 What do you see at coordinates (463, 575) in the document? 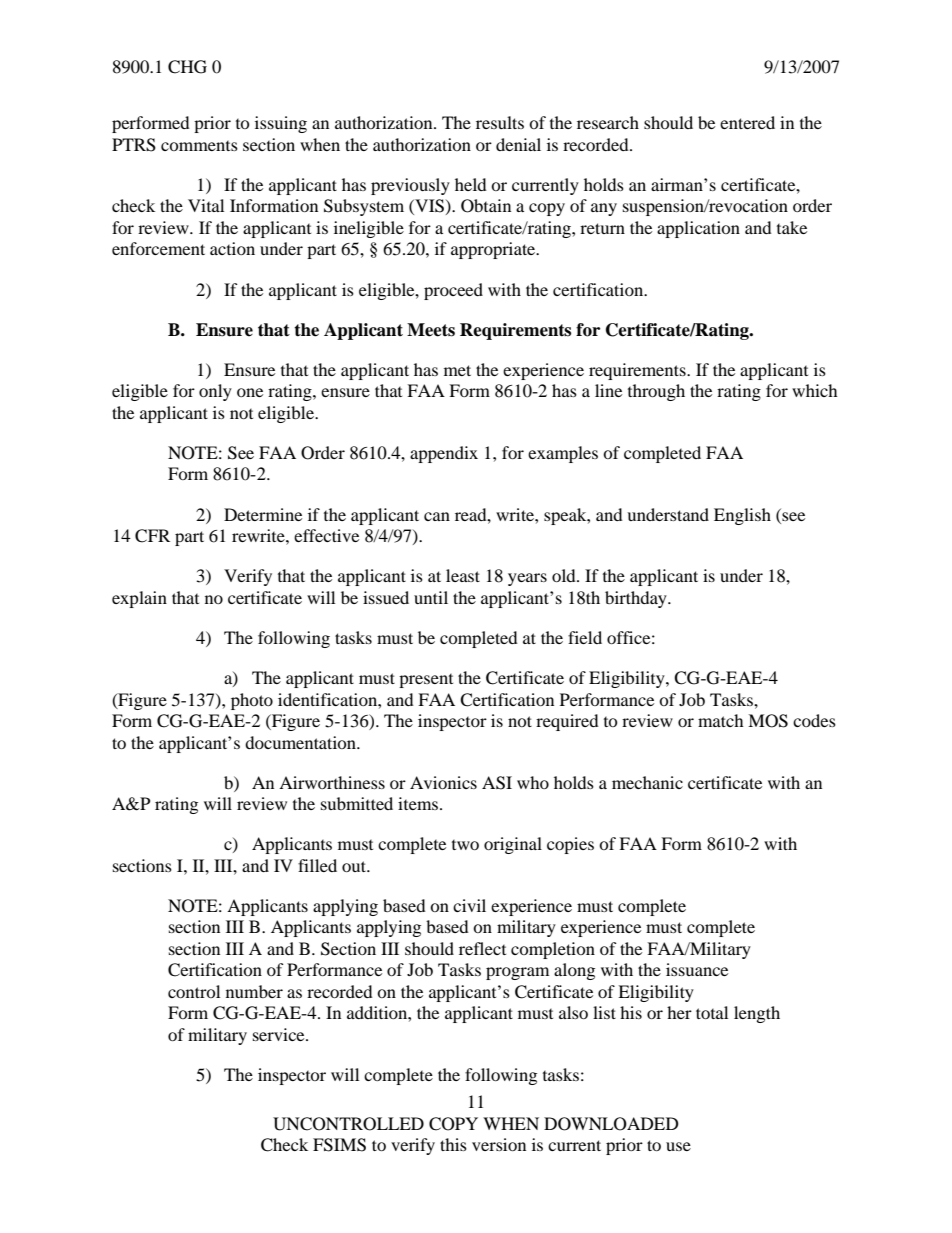
I see `least` at bounding box center [463, 575].
